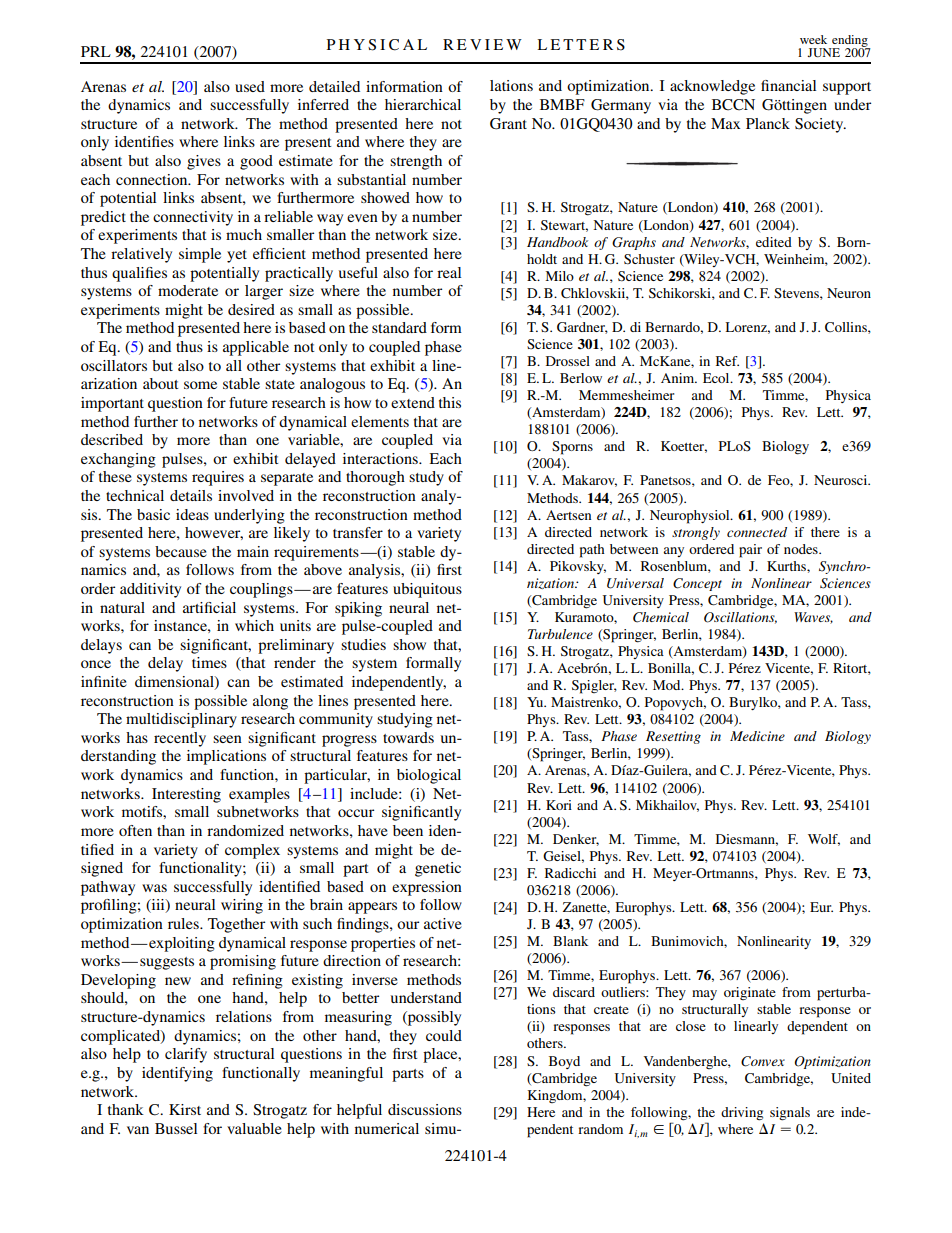  I want to click on used, so click(250, 86).
